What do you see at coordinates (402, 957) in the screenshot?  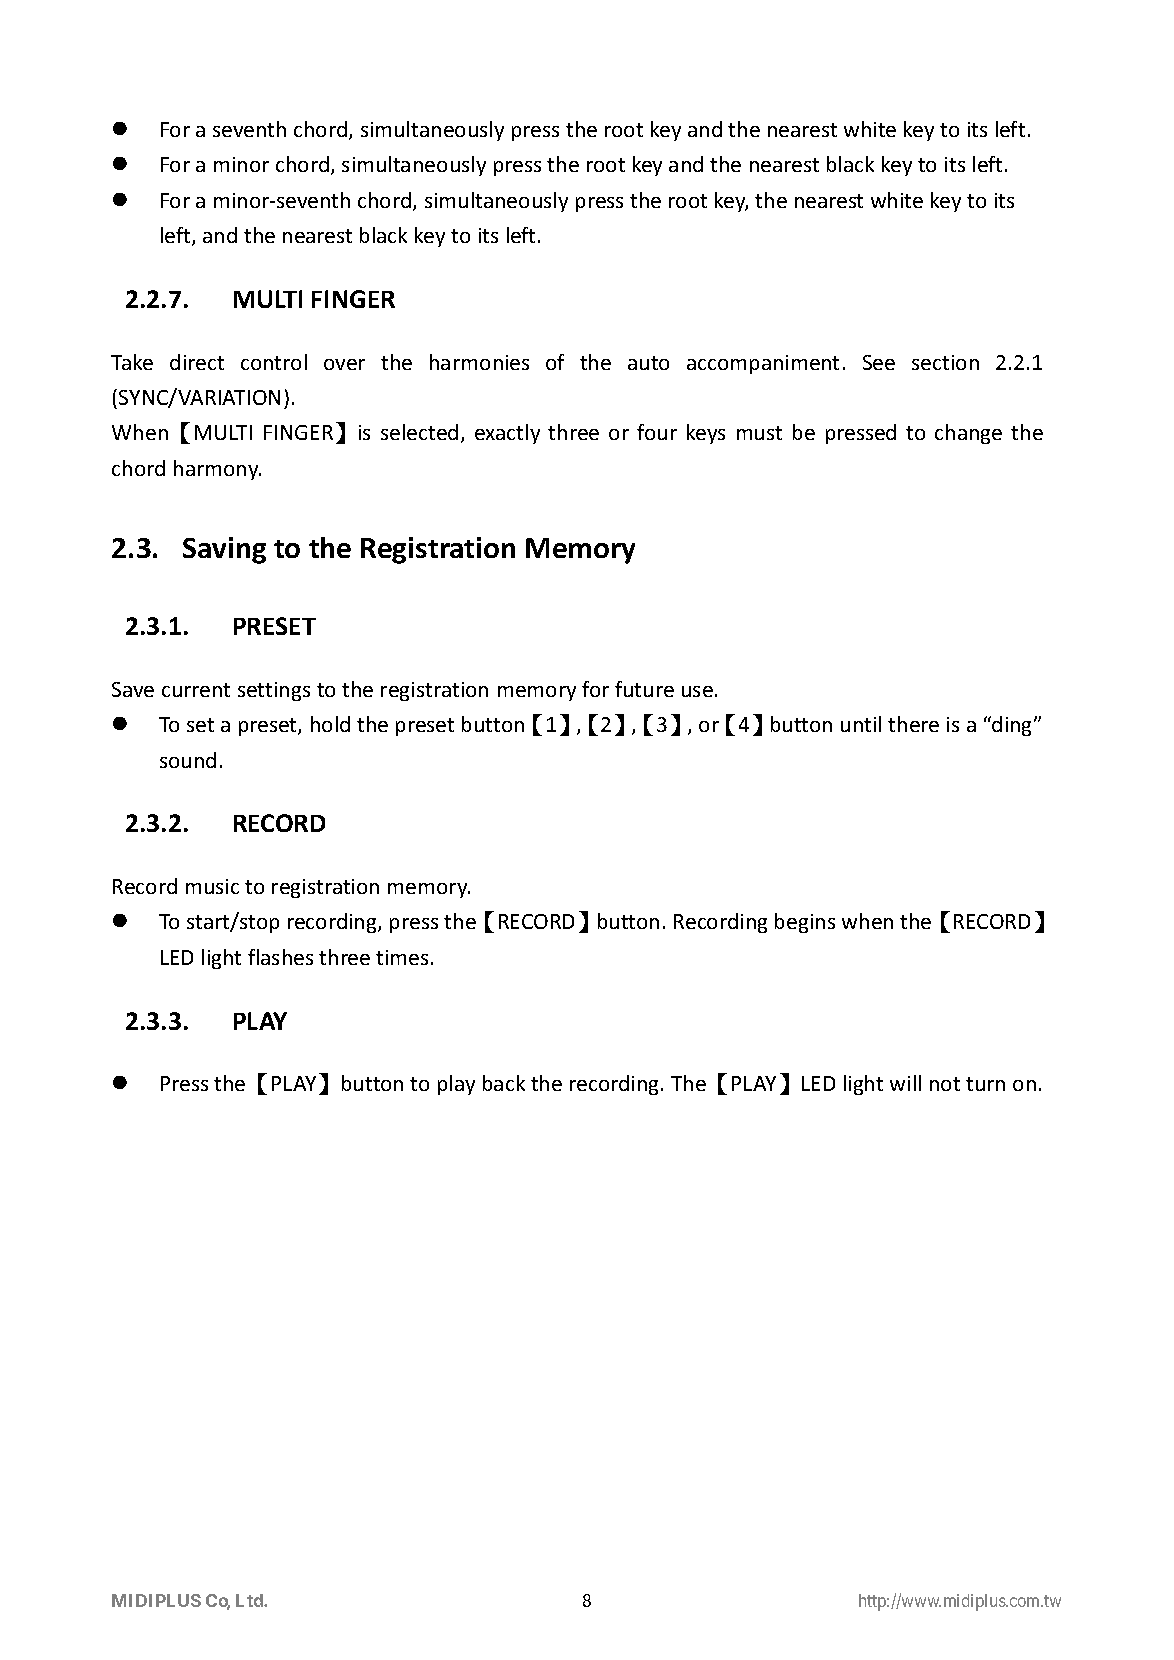 I see `times` at bounding box center [402, 957].
